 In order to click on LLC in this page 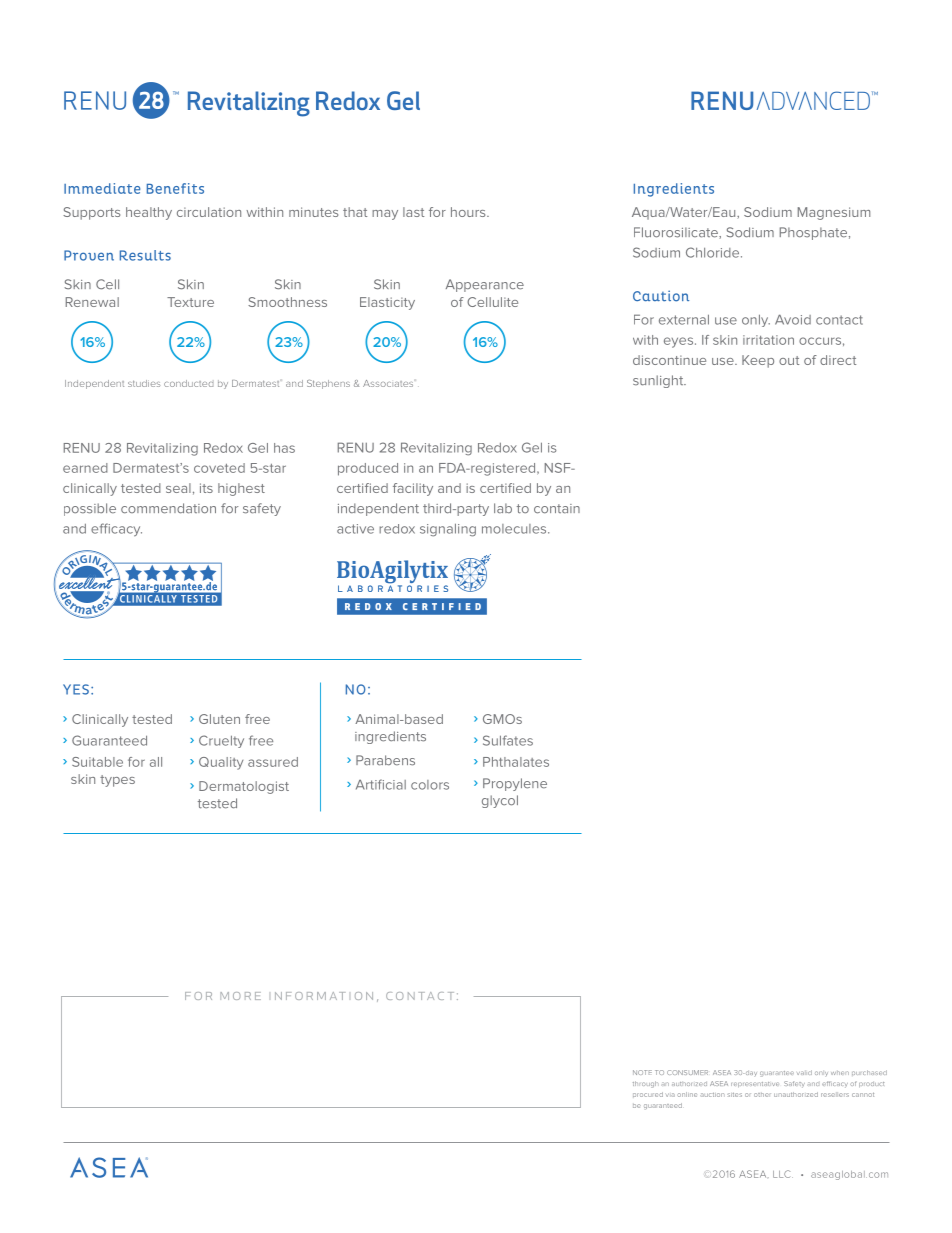, I will do `click(783, 1174)`.
